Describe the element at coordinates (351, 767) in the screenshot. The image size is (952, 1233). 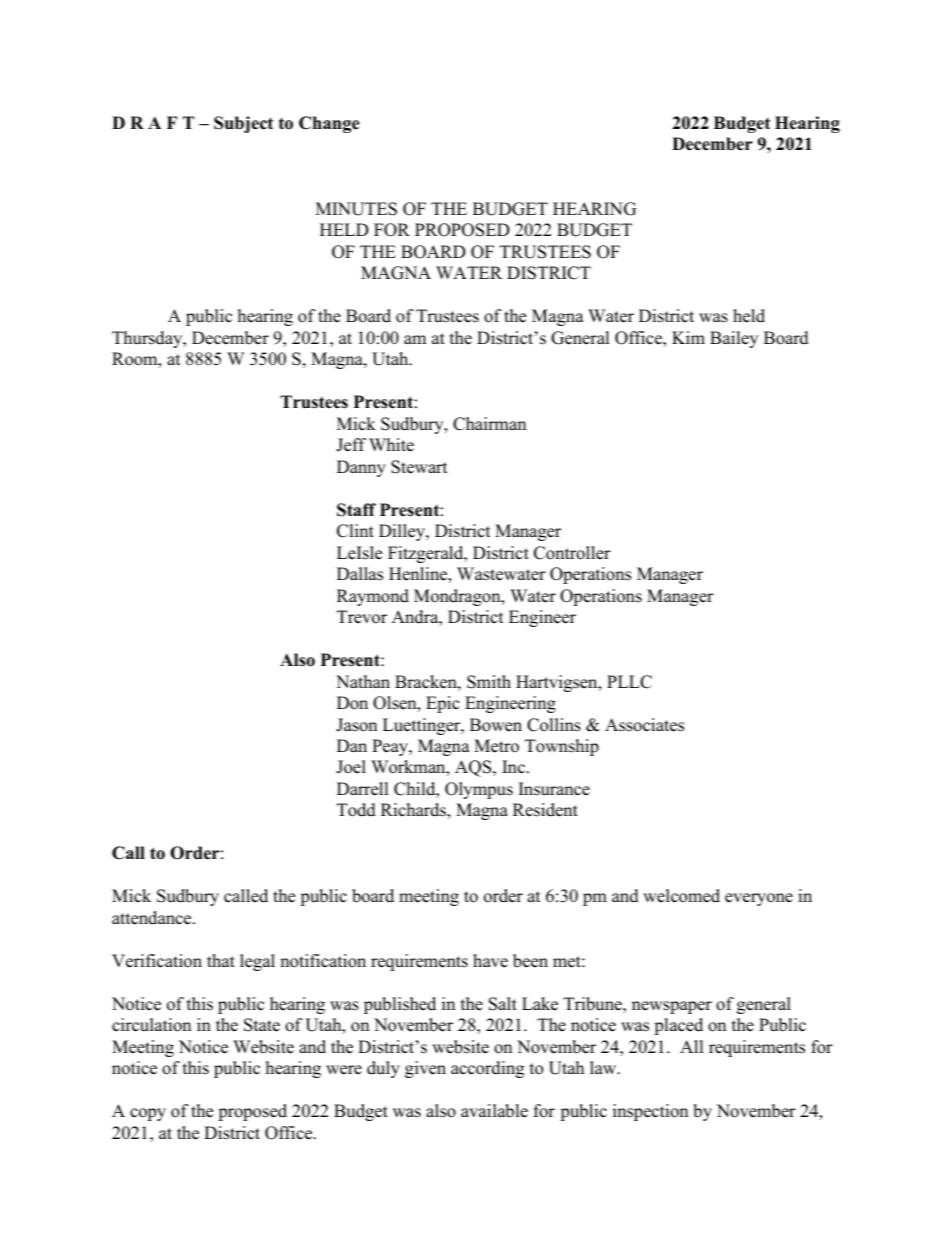
I see `Joel` at that location.
